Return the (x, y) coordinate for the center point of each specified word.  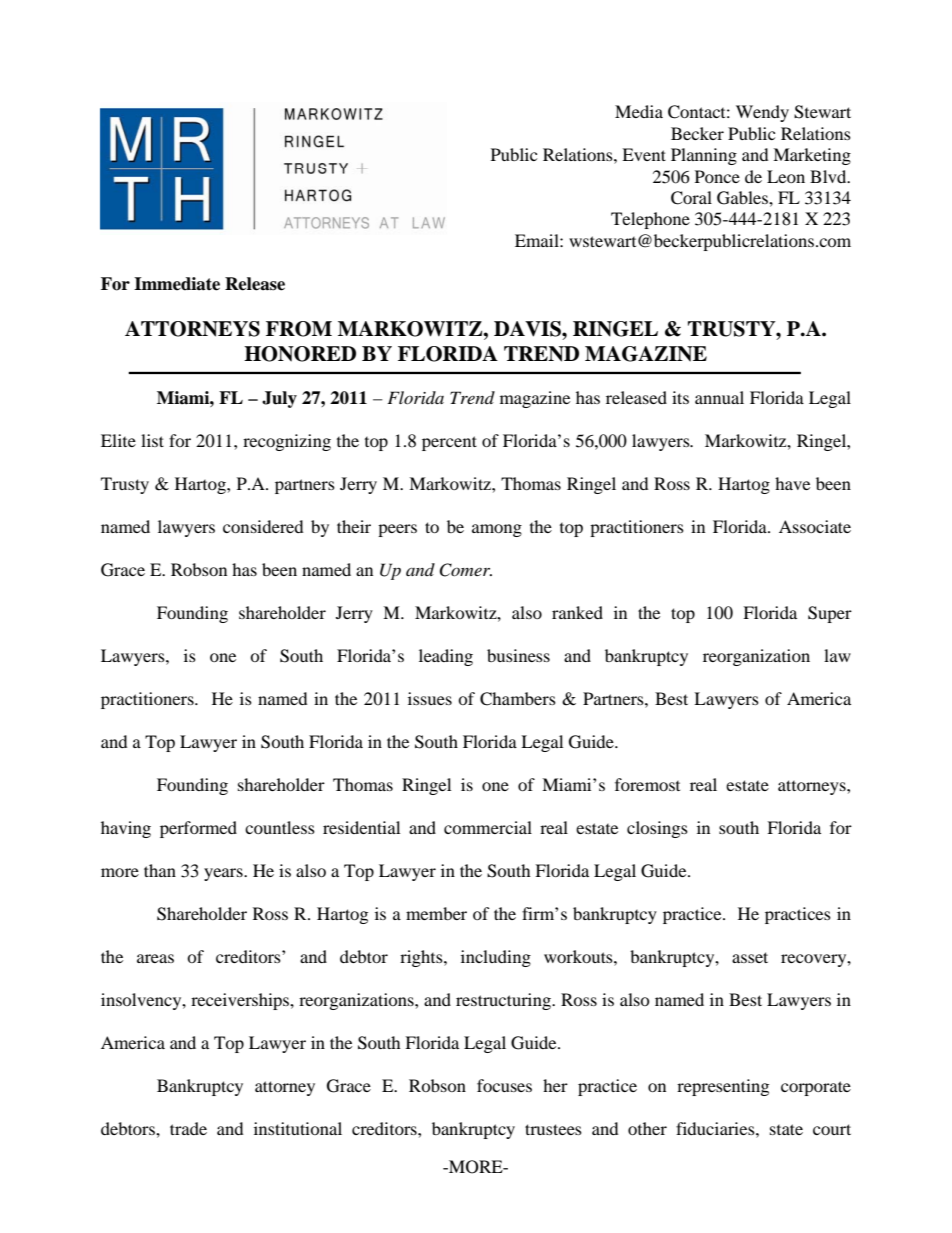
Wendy (762, 113)
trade (188, 1128)
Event (644, 154)
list (152, 440)
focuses (504, 1085)
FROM (299, 329)
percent (449, 443)
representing (723, 1087)
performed (198, 829)
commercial (488, 827)
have (792, 483)
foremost (647, 784)
